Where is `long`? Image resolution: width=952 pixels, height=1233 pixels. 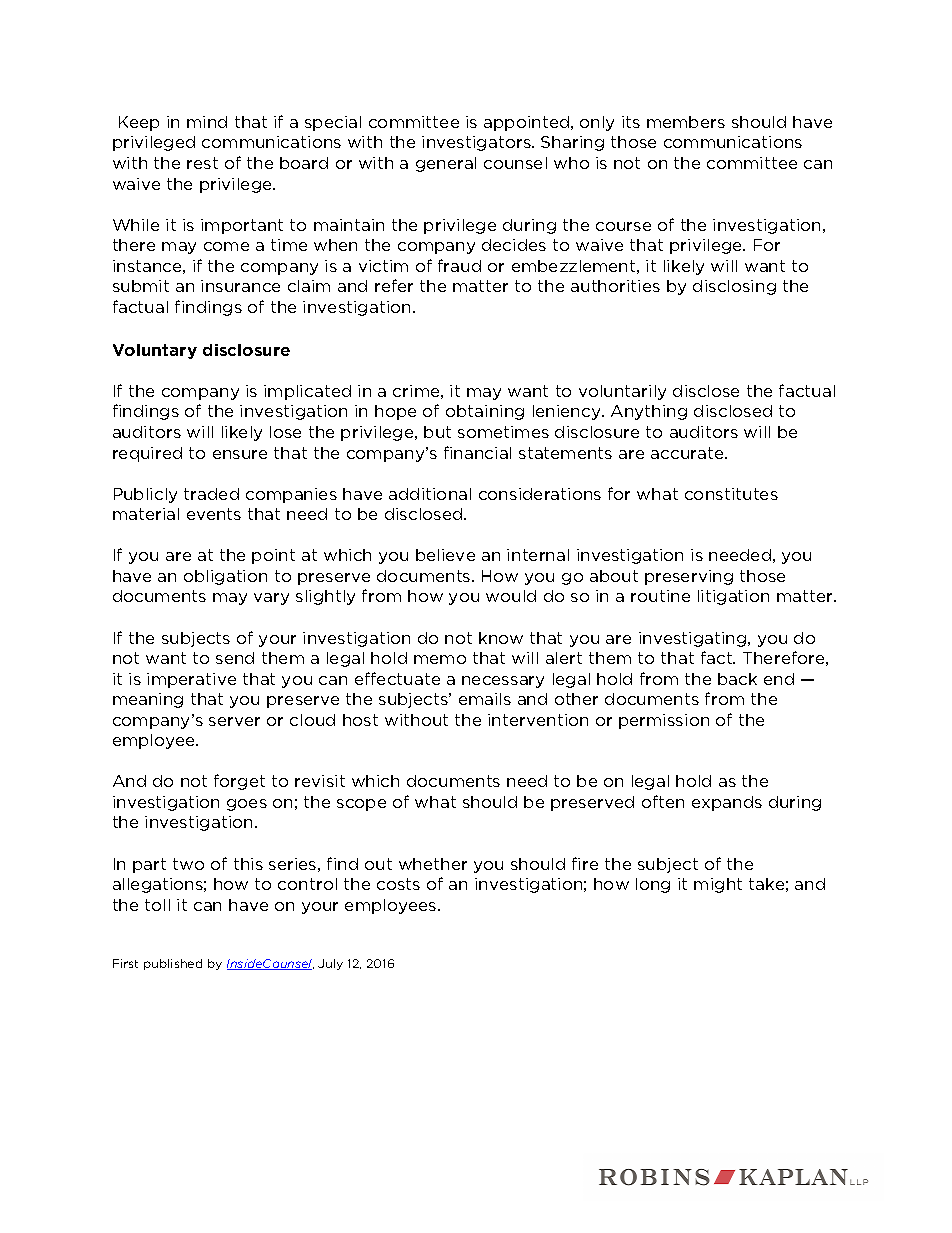 long is located at coordinates (653, 885).
